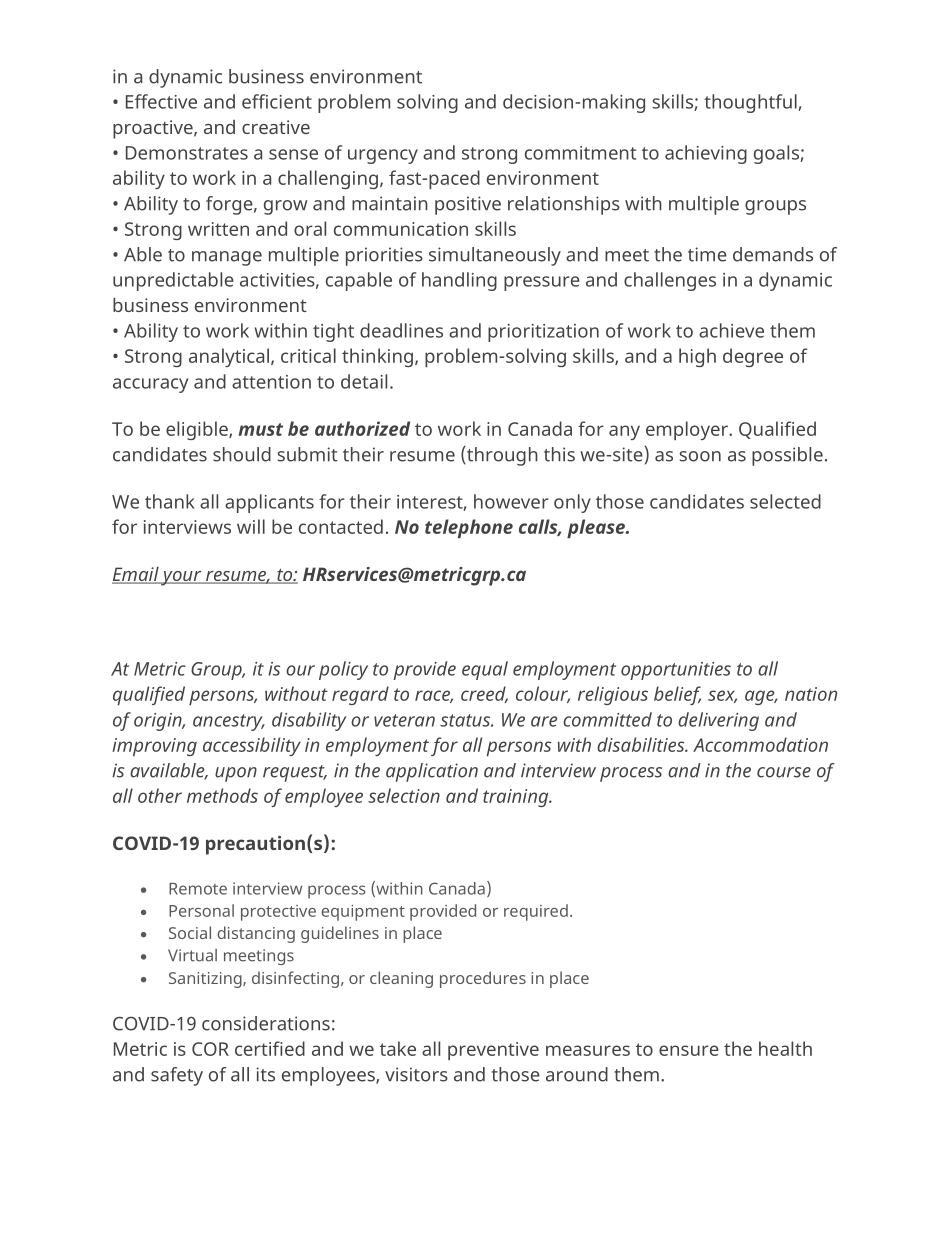 This image has height=1233, width=952. I want to click on achieving, so click(706, 154).
